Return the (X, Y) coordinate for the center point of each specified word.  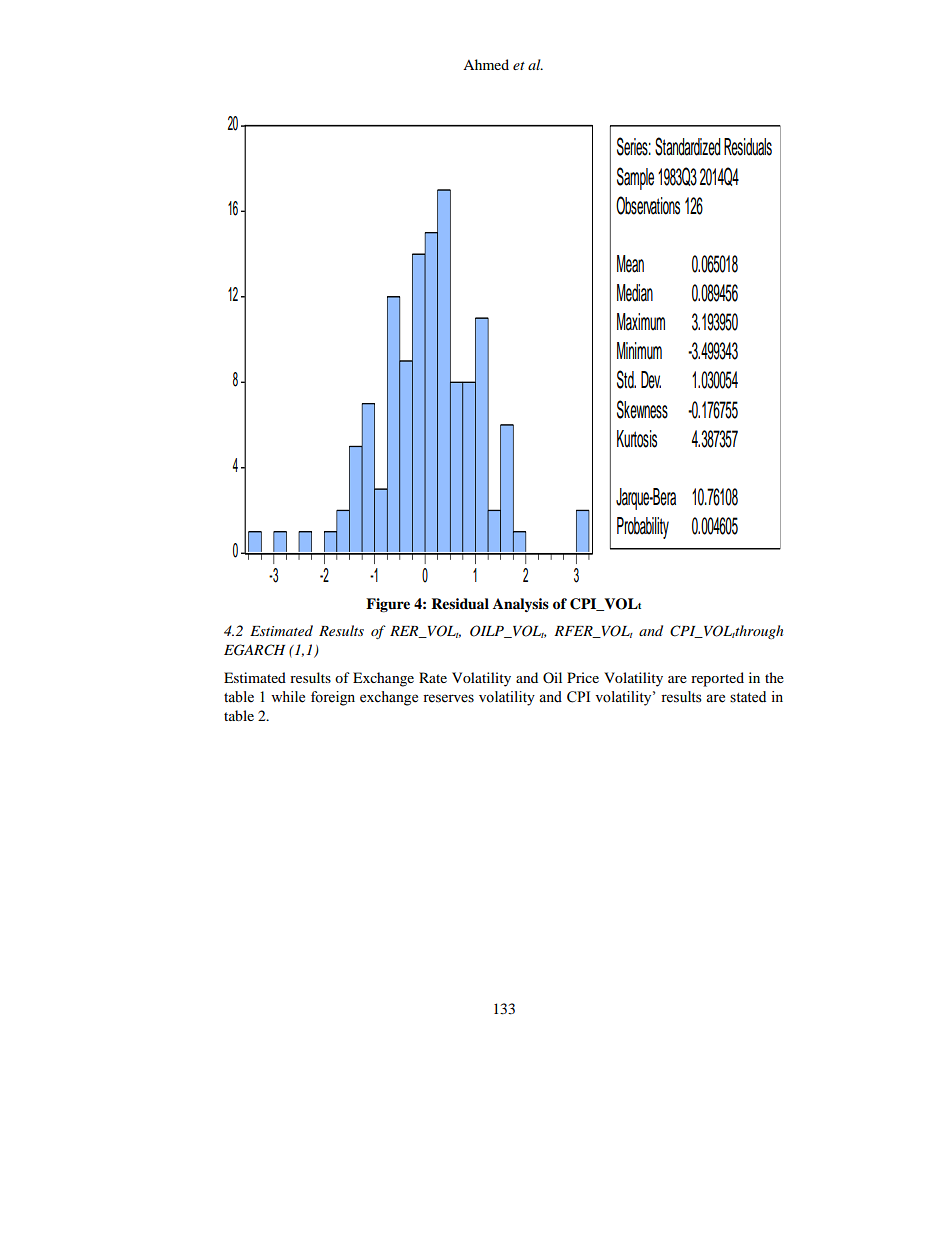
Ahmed (486, 64)
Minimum (639, 351)
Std (626, 379)
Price (583, 677)
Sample (635, 178)
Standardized (688, 146)
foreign (333, 698)
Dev (651, 380)
